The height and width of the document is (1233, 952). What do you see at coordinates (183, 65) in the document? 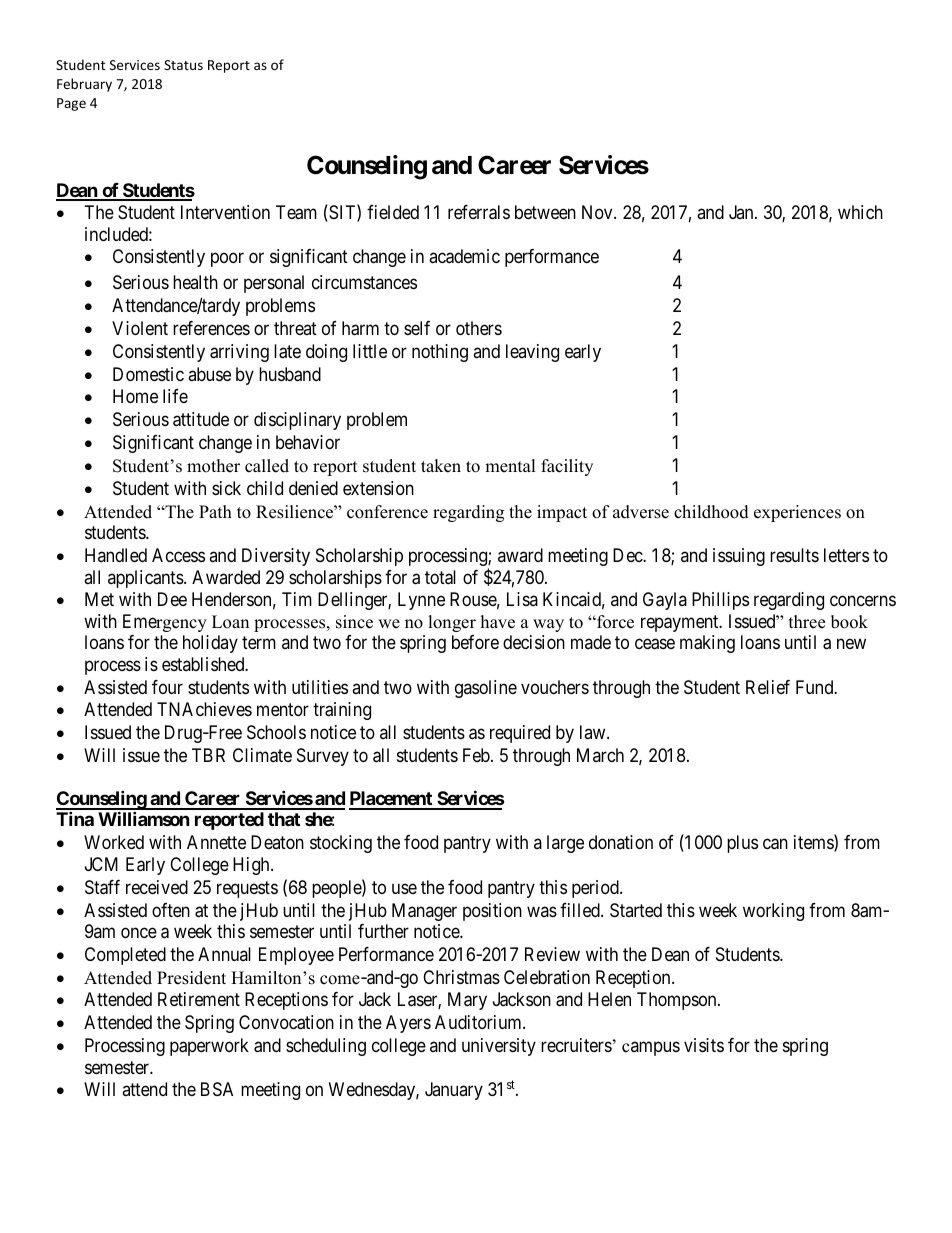
I see `Status` at bounding box center [183, 65].
